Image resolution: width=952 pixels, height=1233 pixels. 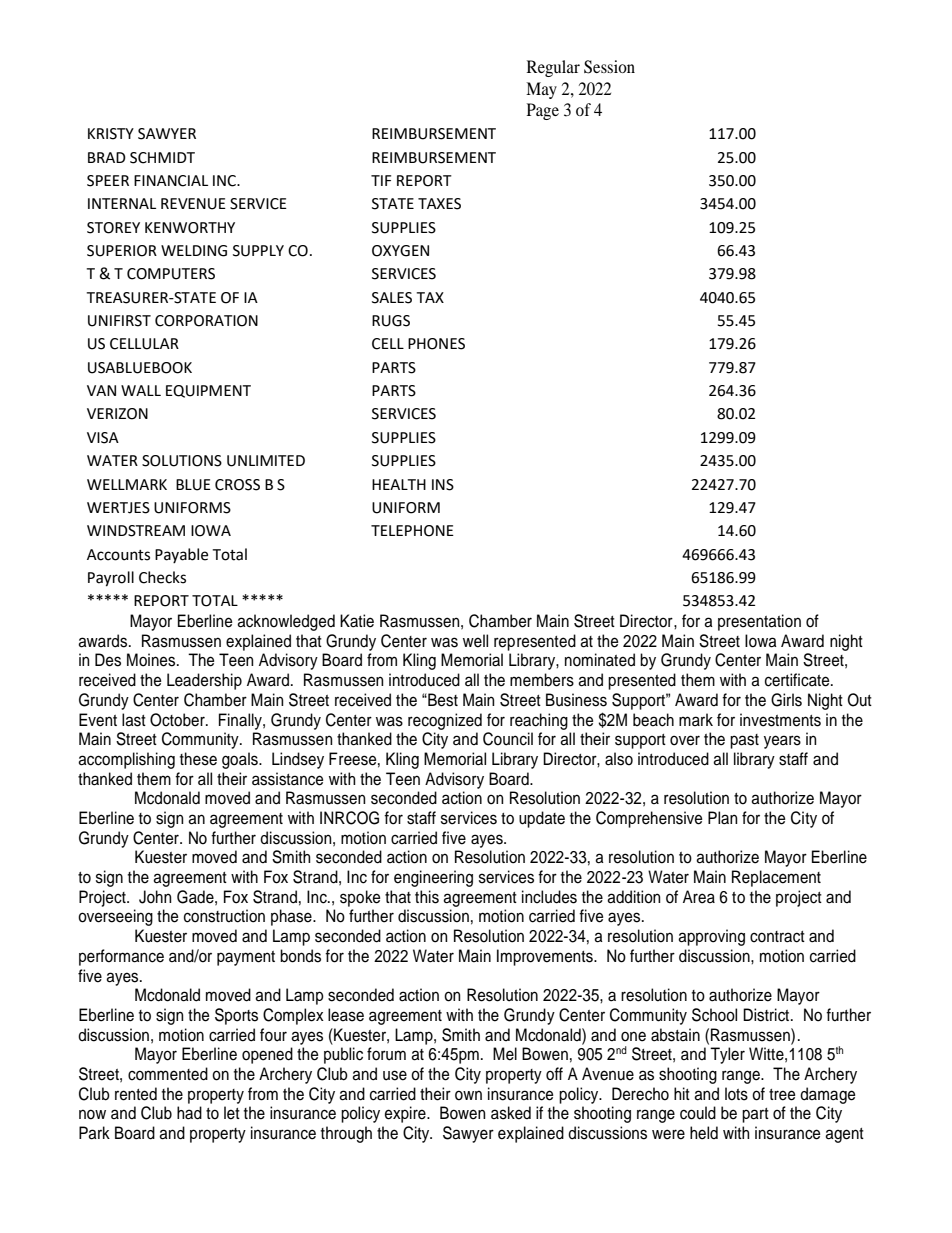 I want to click on years, so click(x=782, y=742).
